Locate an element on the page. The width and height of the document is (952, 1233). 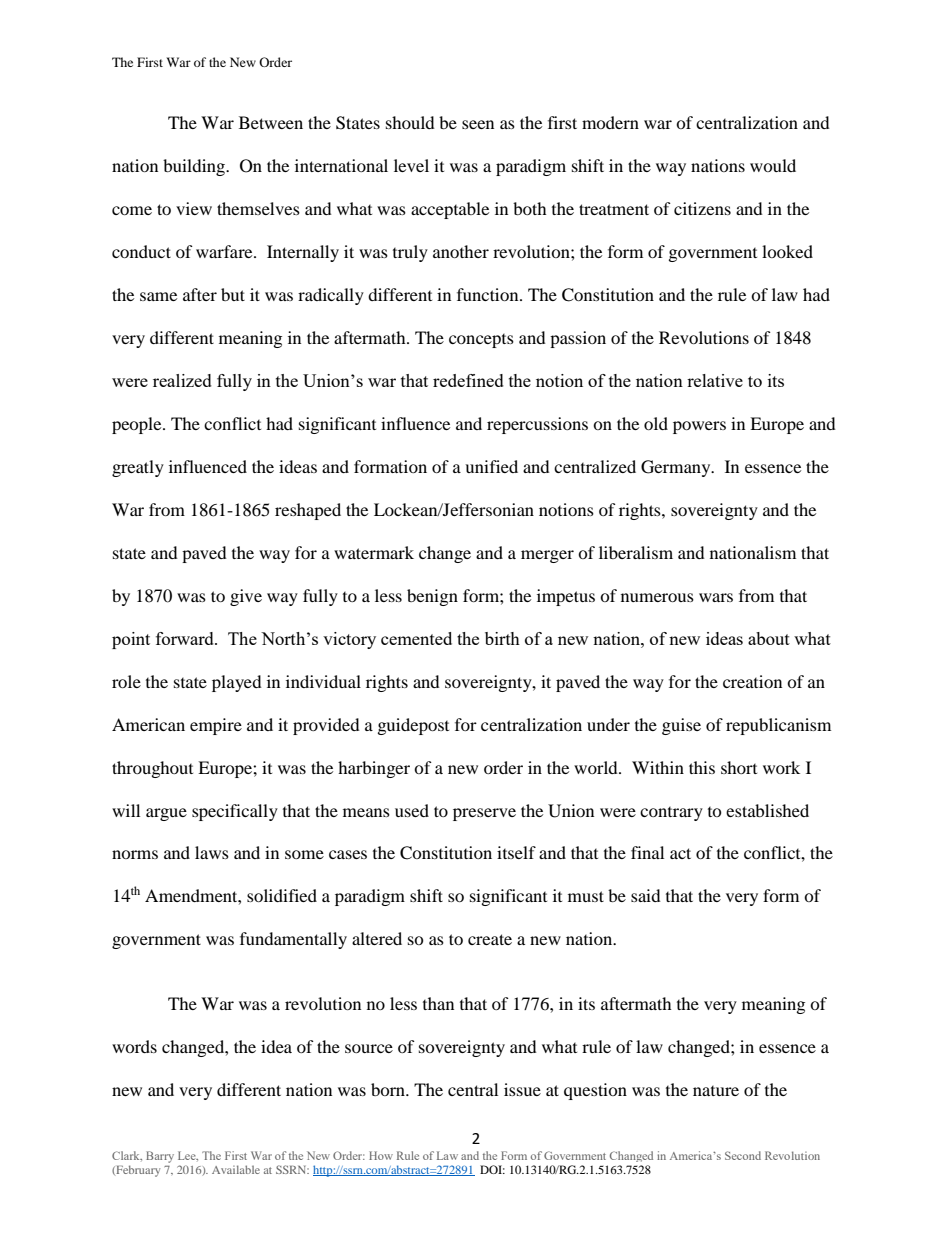
How is located at coordinates (381, 1155).
